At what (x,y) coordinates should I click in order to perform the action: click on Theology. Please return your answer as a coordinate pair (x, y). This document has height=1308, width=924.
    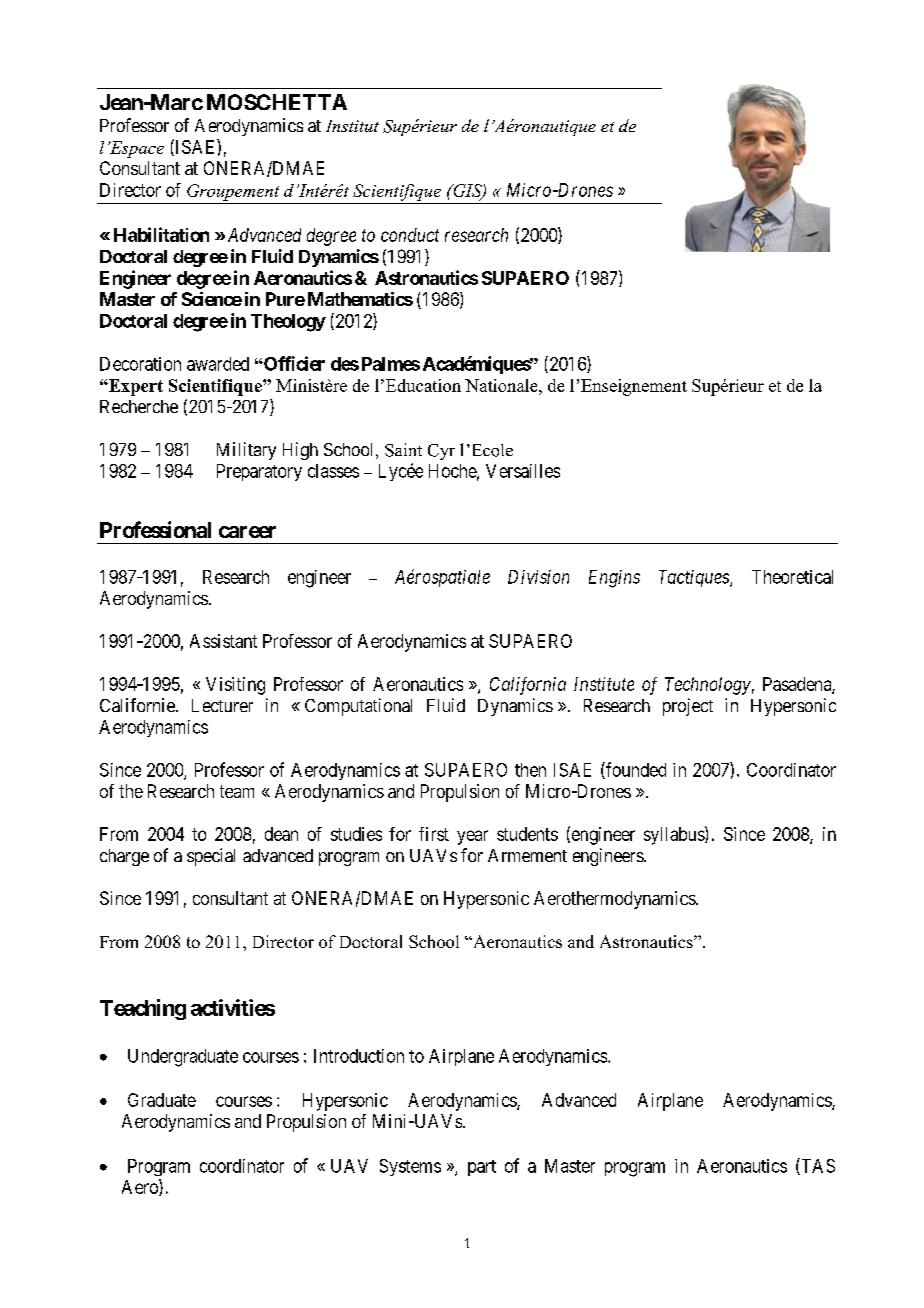
    Looking at the image, I should click on (288, 323).
